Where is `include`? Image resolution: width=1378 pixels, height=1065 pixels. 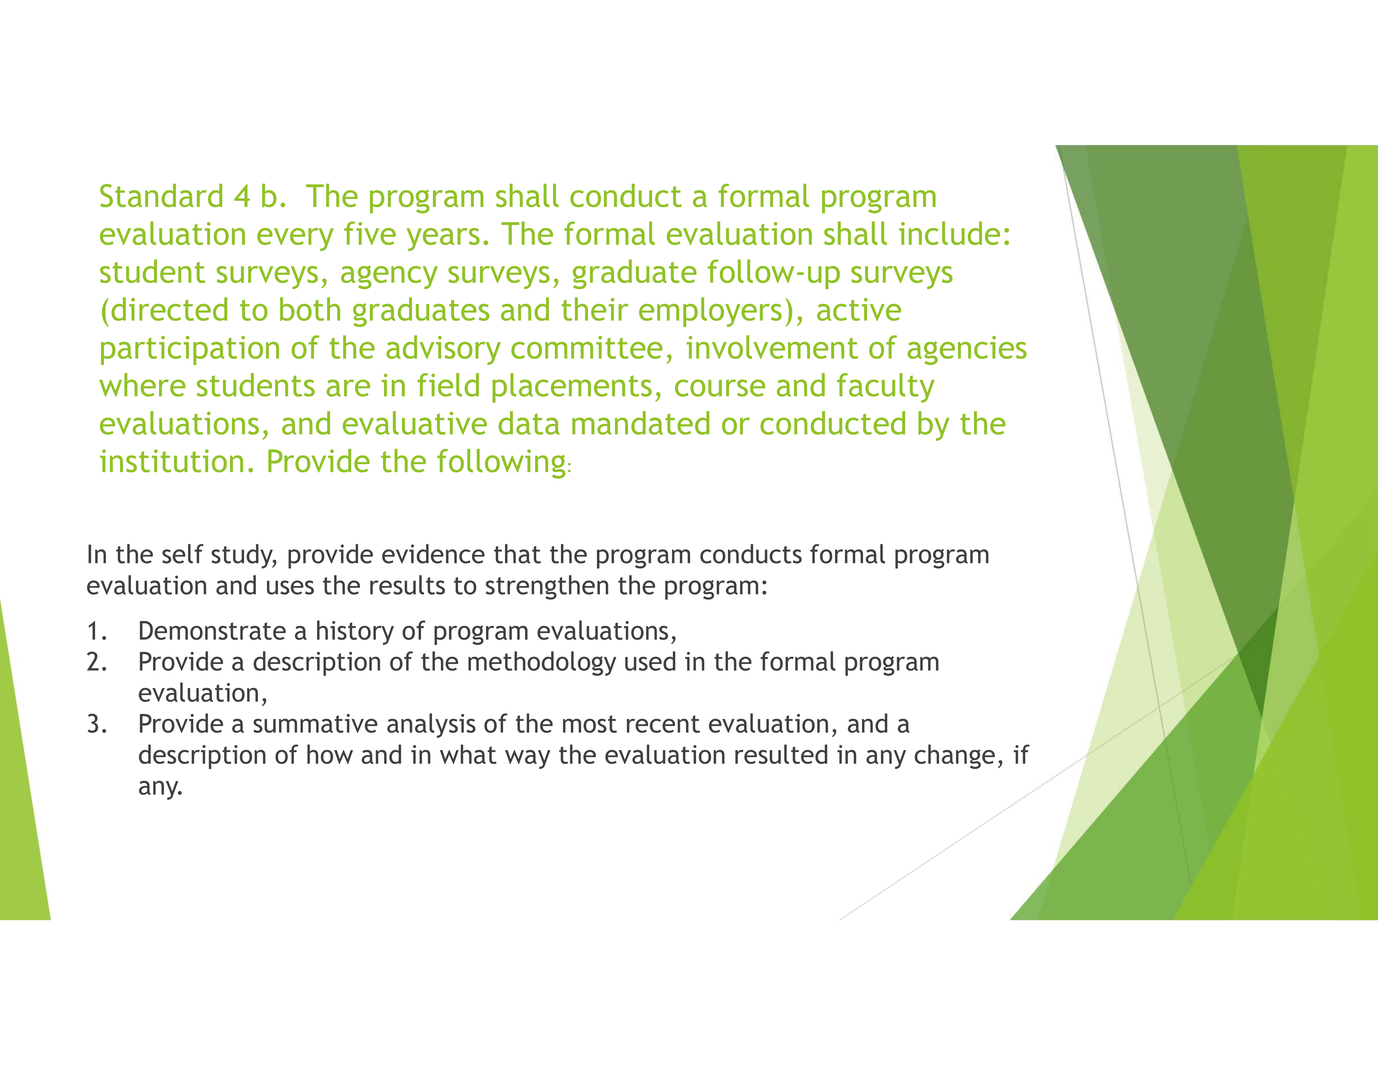 include is located at coordinates (949, 233).
